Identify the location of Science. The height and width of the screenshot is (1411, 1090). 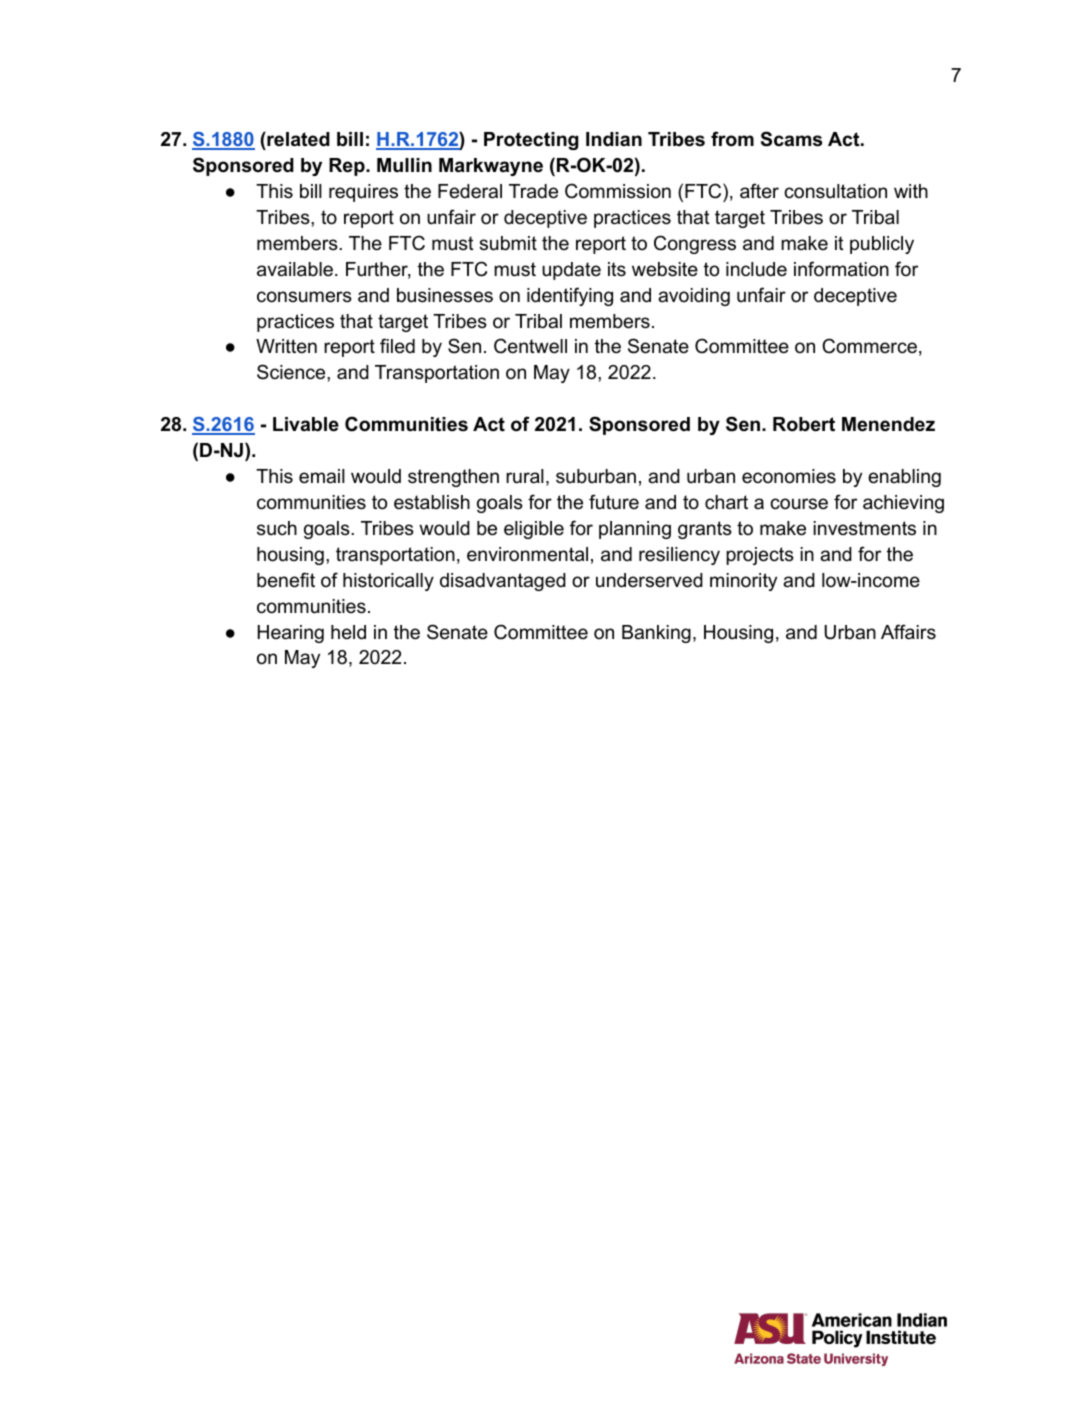
(292, 372).
